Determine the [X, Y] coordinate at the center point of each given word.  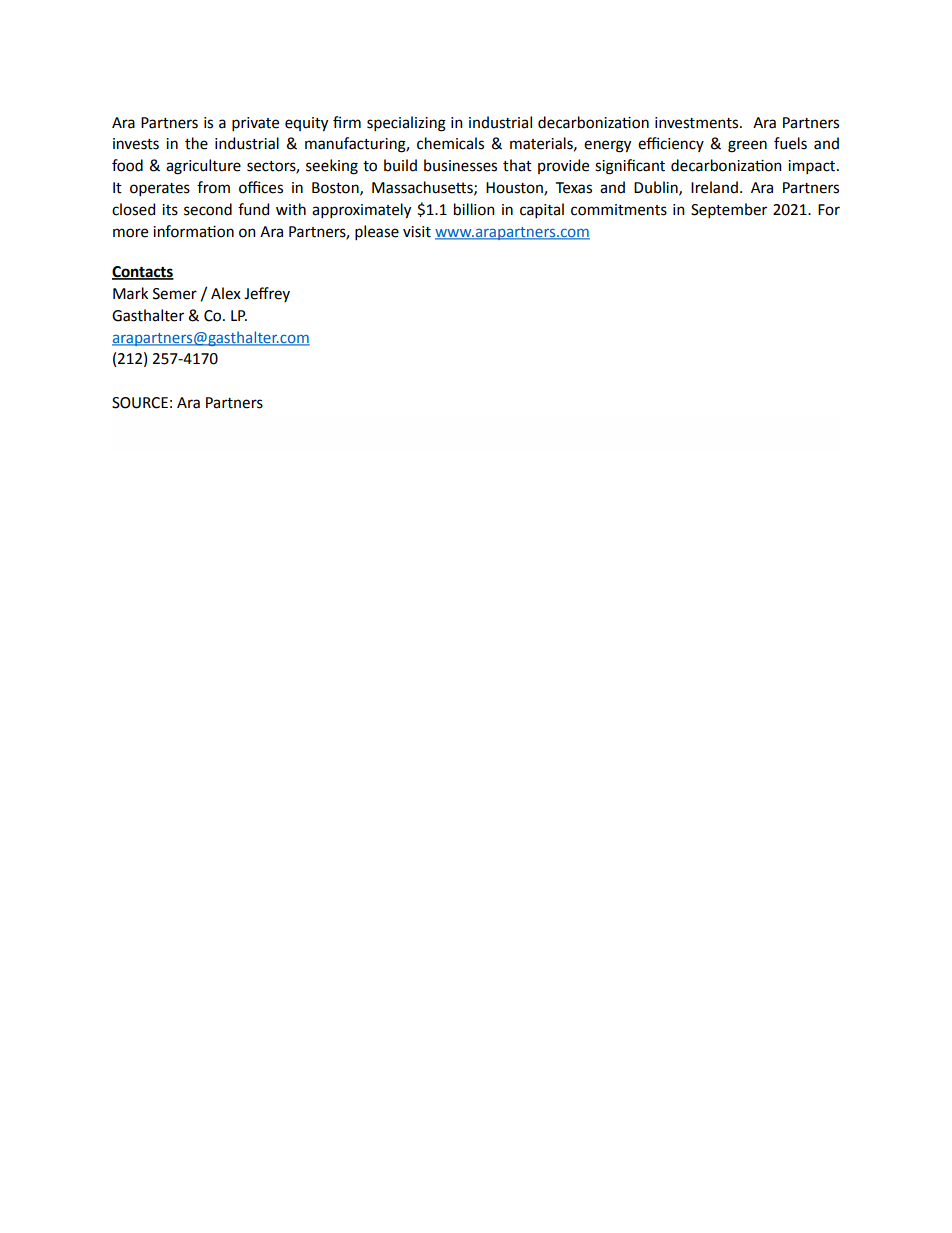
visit [417, 232]
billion [474, 209]
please [377, 232]
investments [698, 123]
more [130, 233]
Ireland [714, 187]
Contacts [143, 273]
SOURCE [140, 403]
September [729, 210]
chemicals [450, 143]
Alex [226, 293]
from [213, 187]
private [255, 124]
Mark [130, 293]
